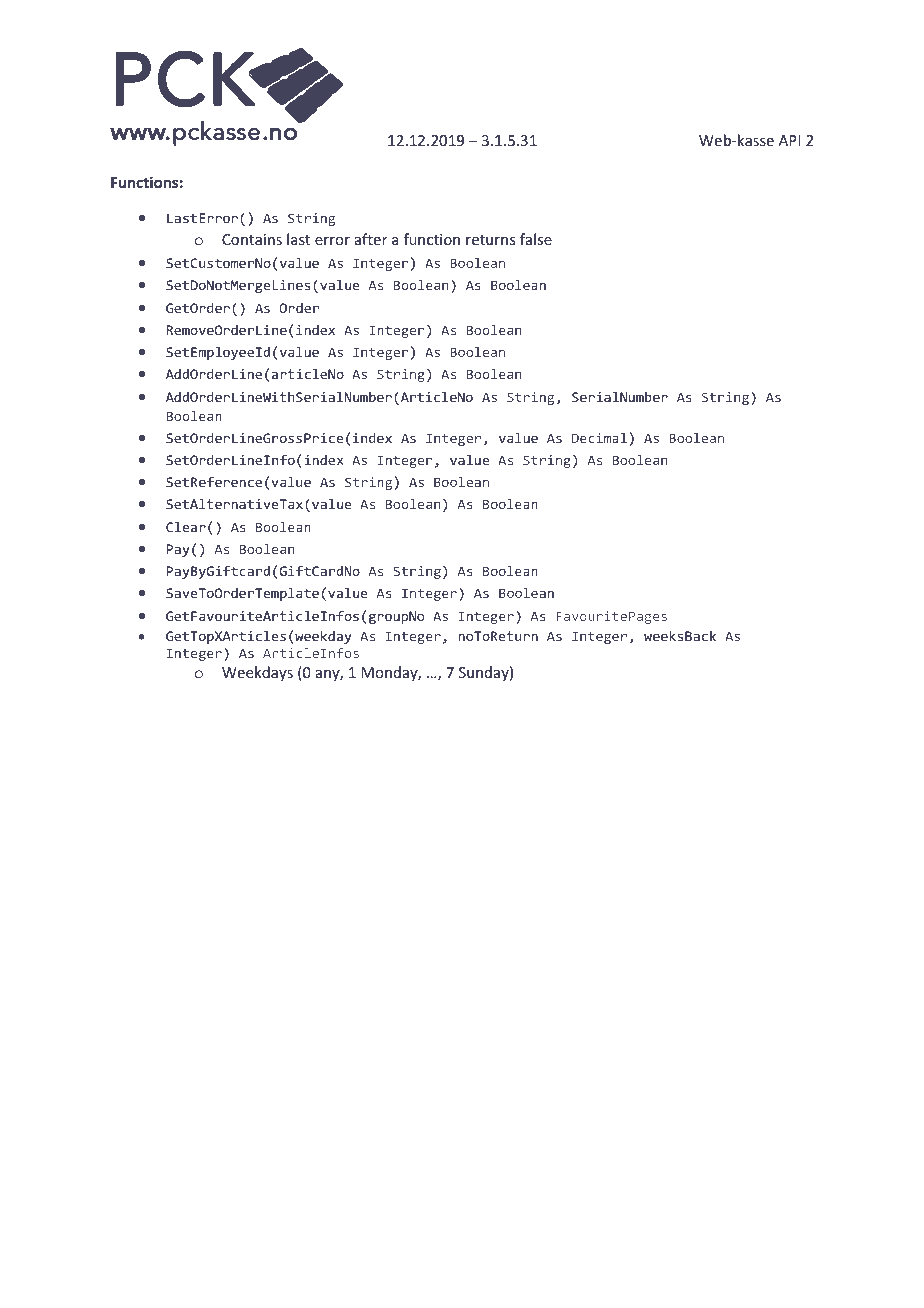 The image size is (924, 1308). What do you see at coordinates (252, 239) in the screenshot?
I see `Contains` at bounding box center [252, 239].
